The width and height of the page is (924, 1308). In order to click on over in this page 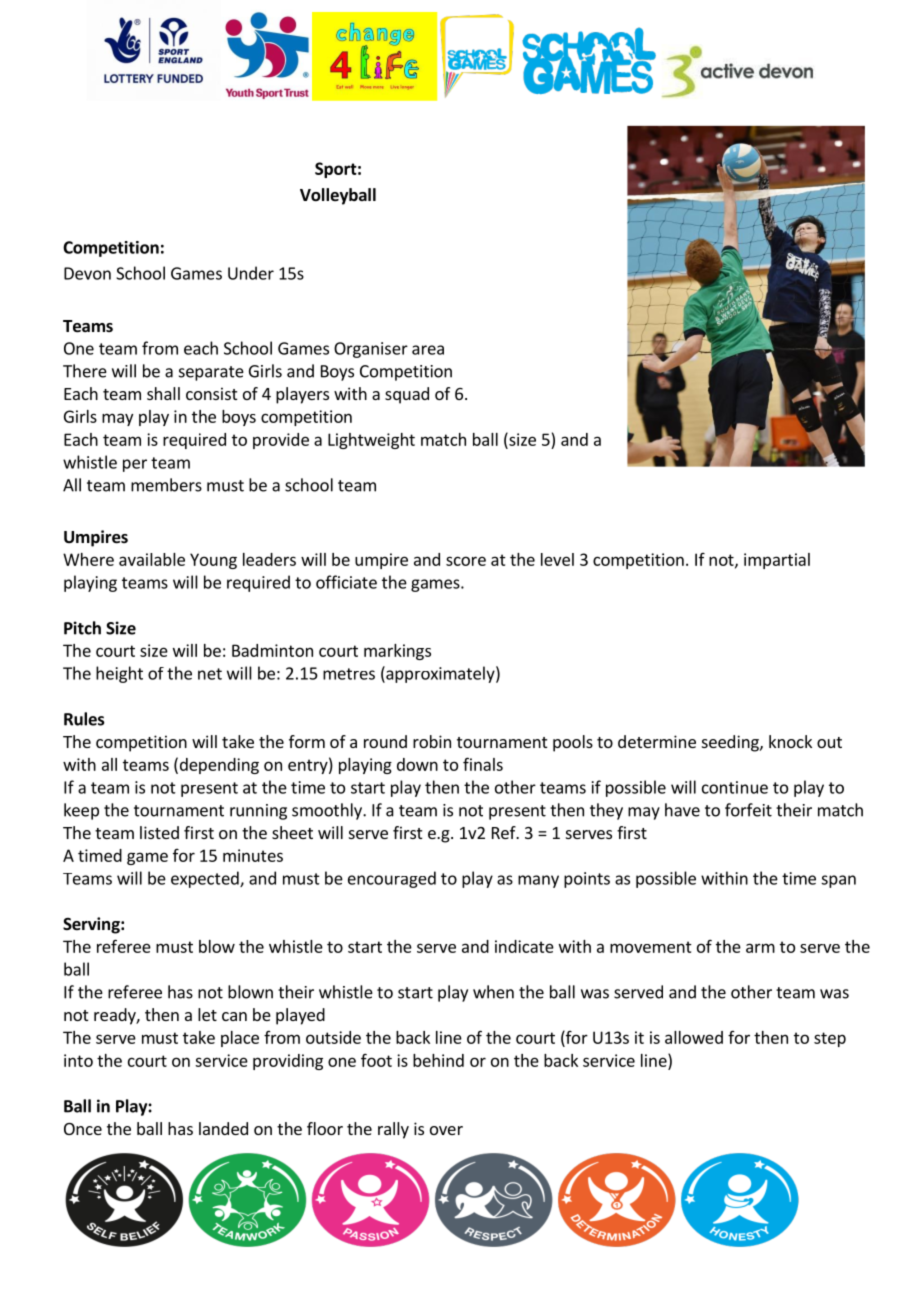, I will do `click(446, 1130)`.
